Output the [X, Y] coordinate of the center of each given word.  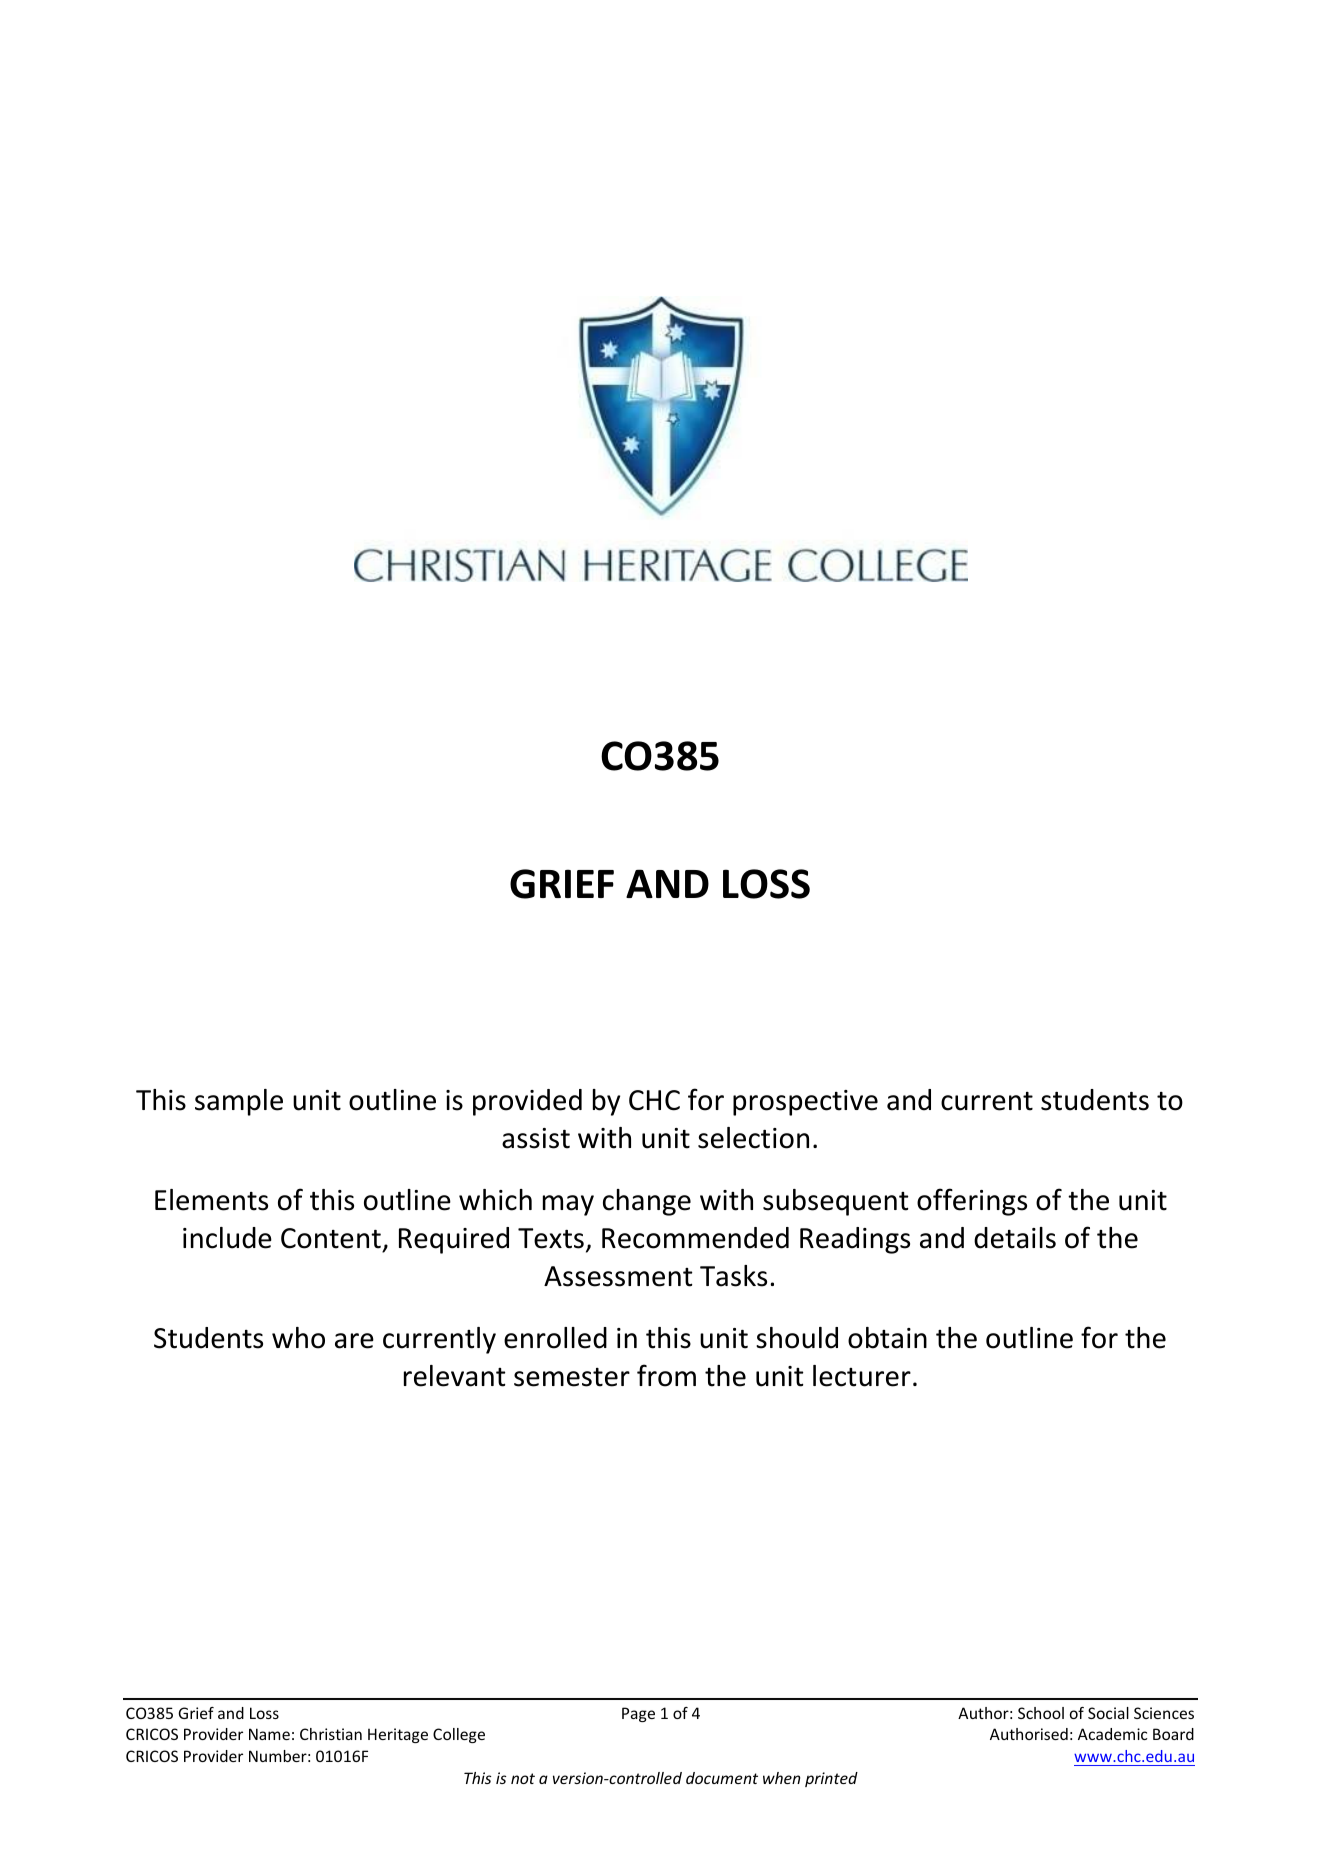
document [722, 1778]
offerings [972, 1202]
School [1041, 1713]
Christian [331, 1734]
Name [269, 1734]
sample [239, 1102]
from [666, 1375]
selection [753, 1138]
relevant [454, 1376]
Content [331, 1238]
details [1015, 1238]
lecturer [862, 1376]
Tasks [733, 1276]
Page [638, 1714]
